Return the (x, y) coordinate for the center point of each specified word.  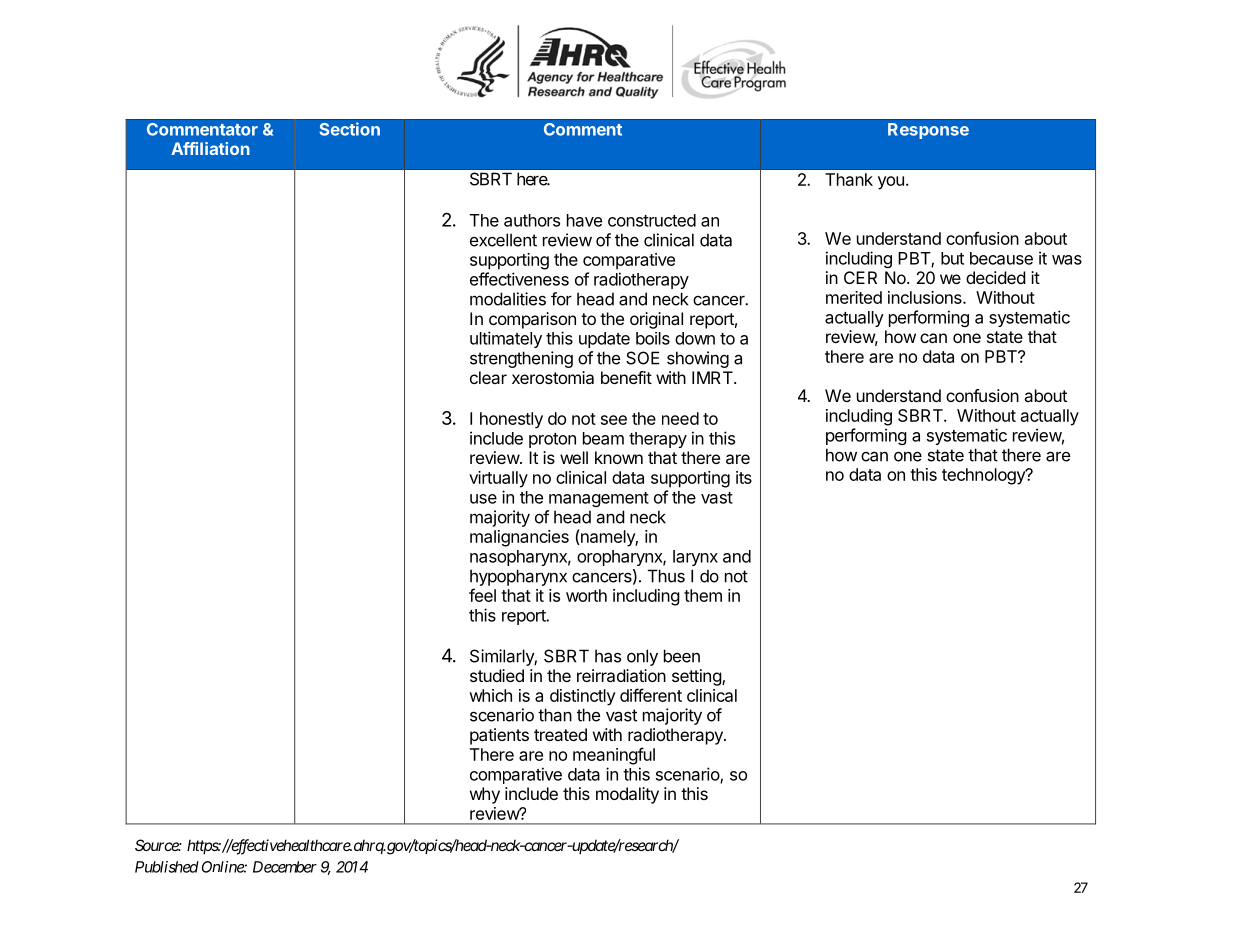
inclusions (926, 297)
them (703, 595)
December (285, 867)
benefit (626, 377)
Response (928, 131)
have (584, 220)
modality (627, 795)
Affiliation (210, 148)
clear (488, 377)
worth (586, 595)
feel (482, 595)
